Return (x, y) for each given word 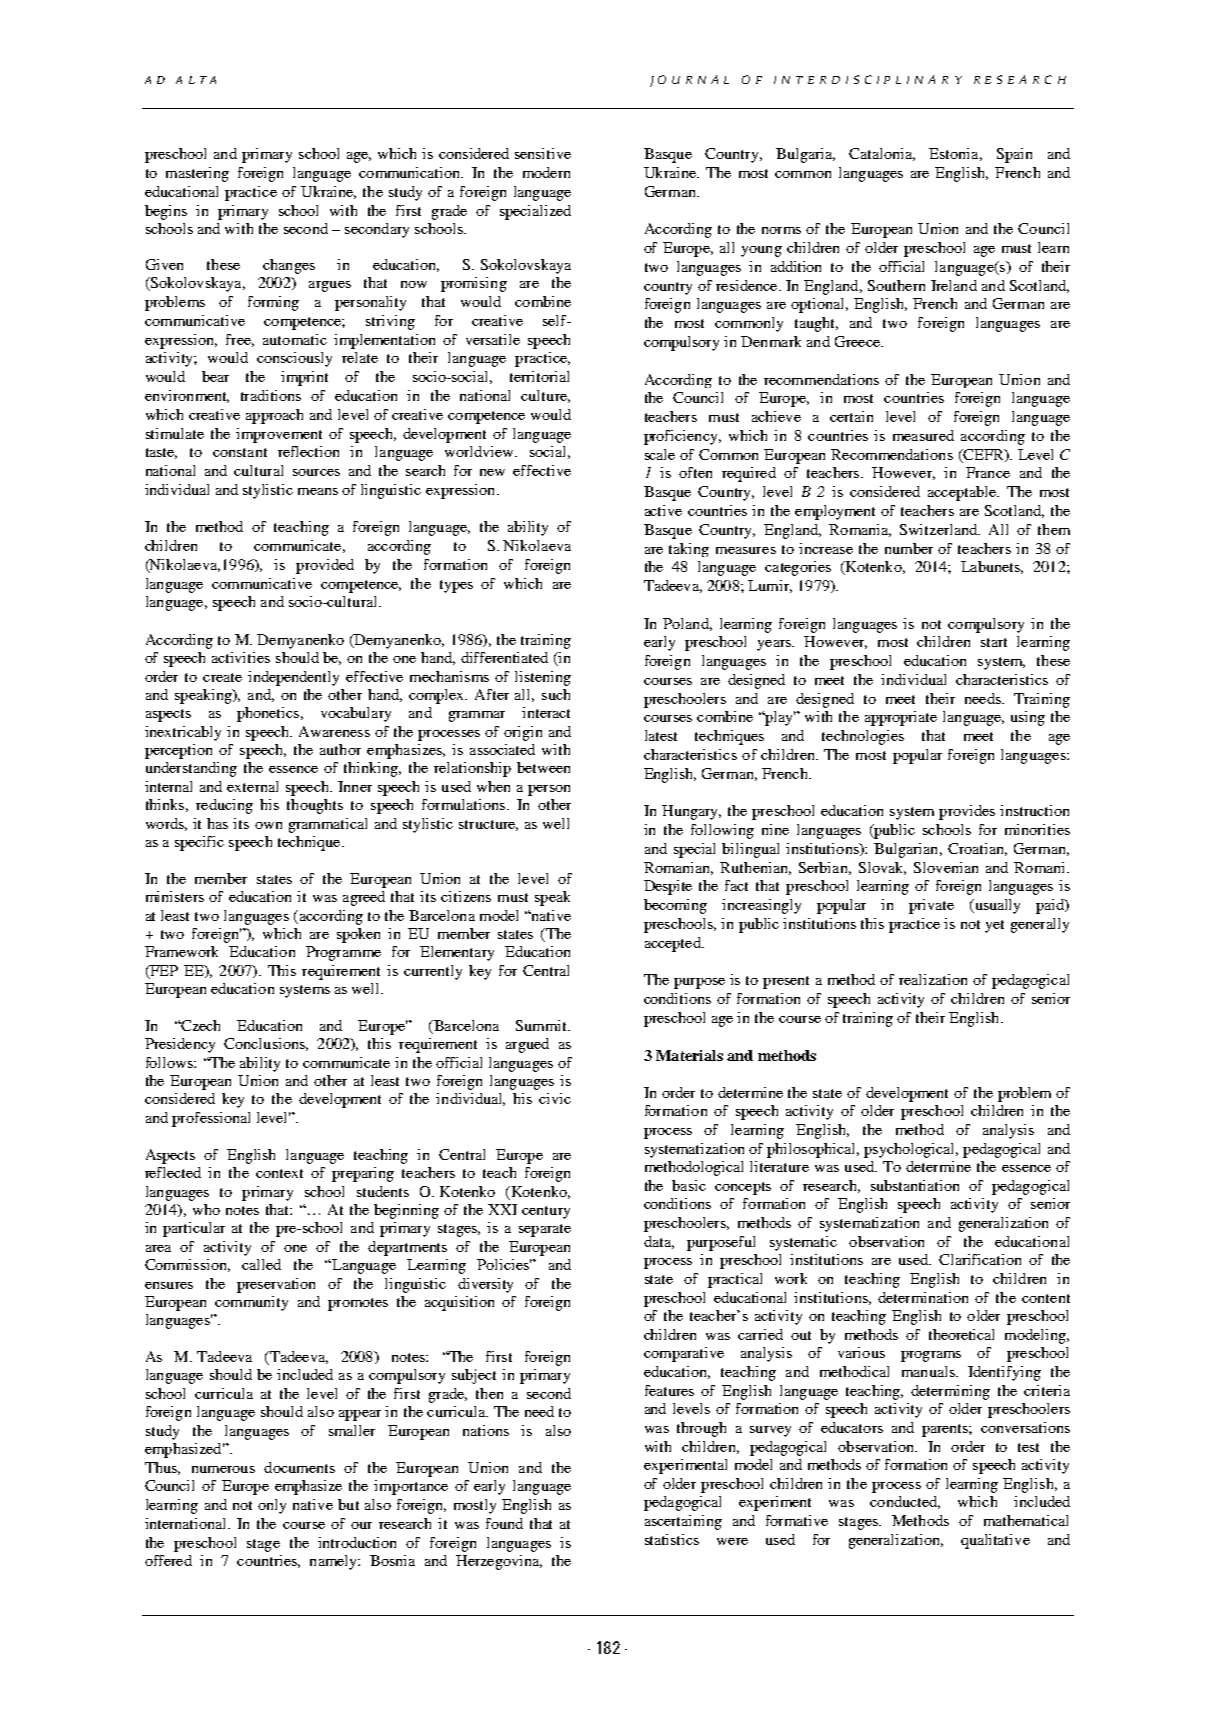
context (279, 1173)
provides (967, 812)
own (268, 825)
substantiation (915, 1185)
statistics (672, 1539)
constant (240, 452)
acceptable (963, 493)
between (543, 767)
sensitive (543, 153)
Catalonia (882, 154)
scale (660, 454)
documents (299, 1467)
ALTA (196, 80)
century (546, 1212)
